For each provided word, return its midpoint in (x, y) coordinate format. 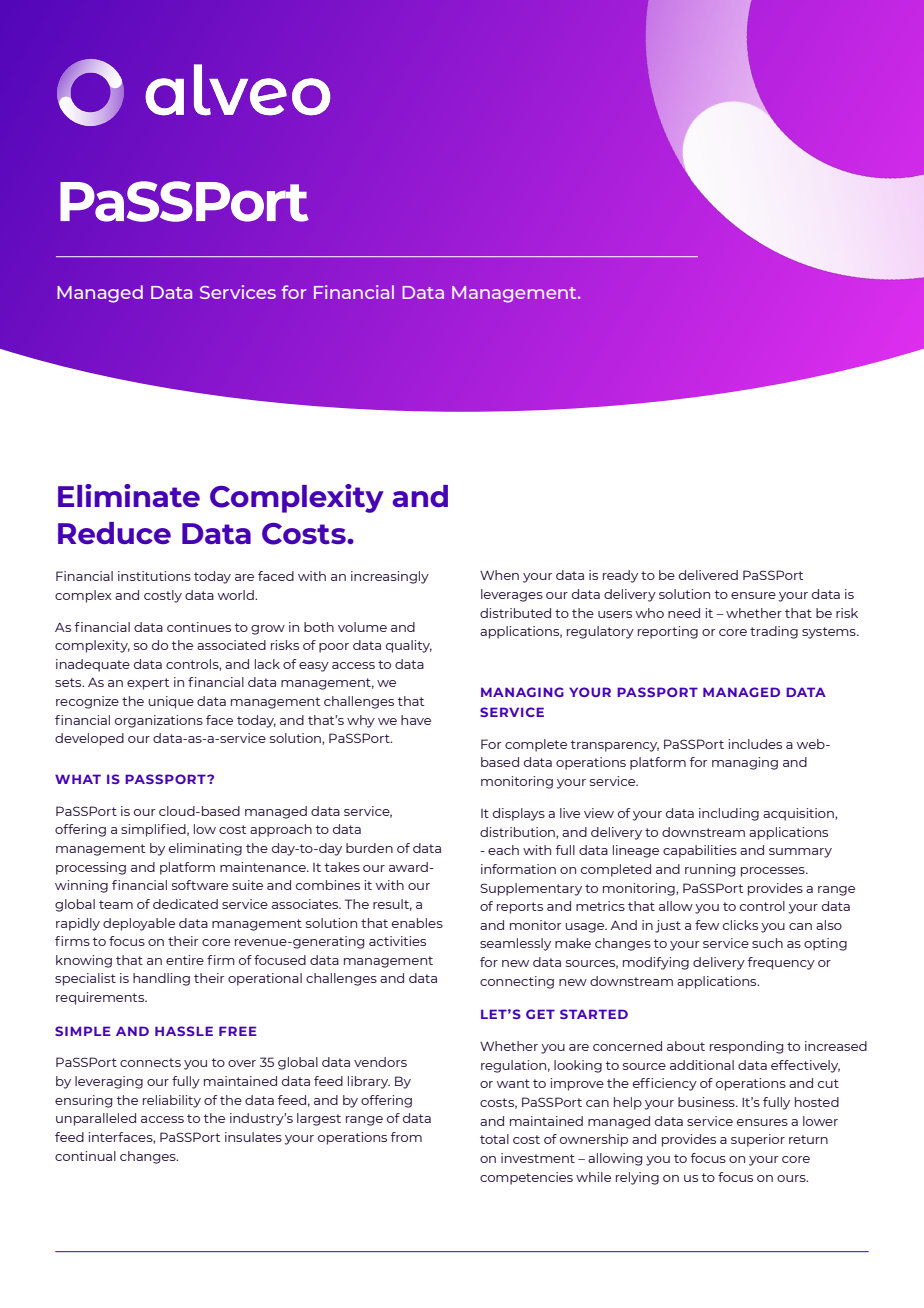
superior (758, 1140)
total (494, 1139)
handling (161, 979)
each (503, 850)
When (499, 575)
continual (85, 1156)
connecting (517, 982)
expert (148, 684)
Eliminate (129, 495)
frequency (781, 963)
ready (620, 576)
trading (774, 632)
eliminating (205, 849)
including (729, 814)
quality (409, 646)
